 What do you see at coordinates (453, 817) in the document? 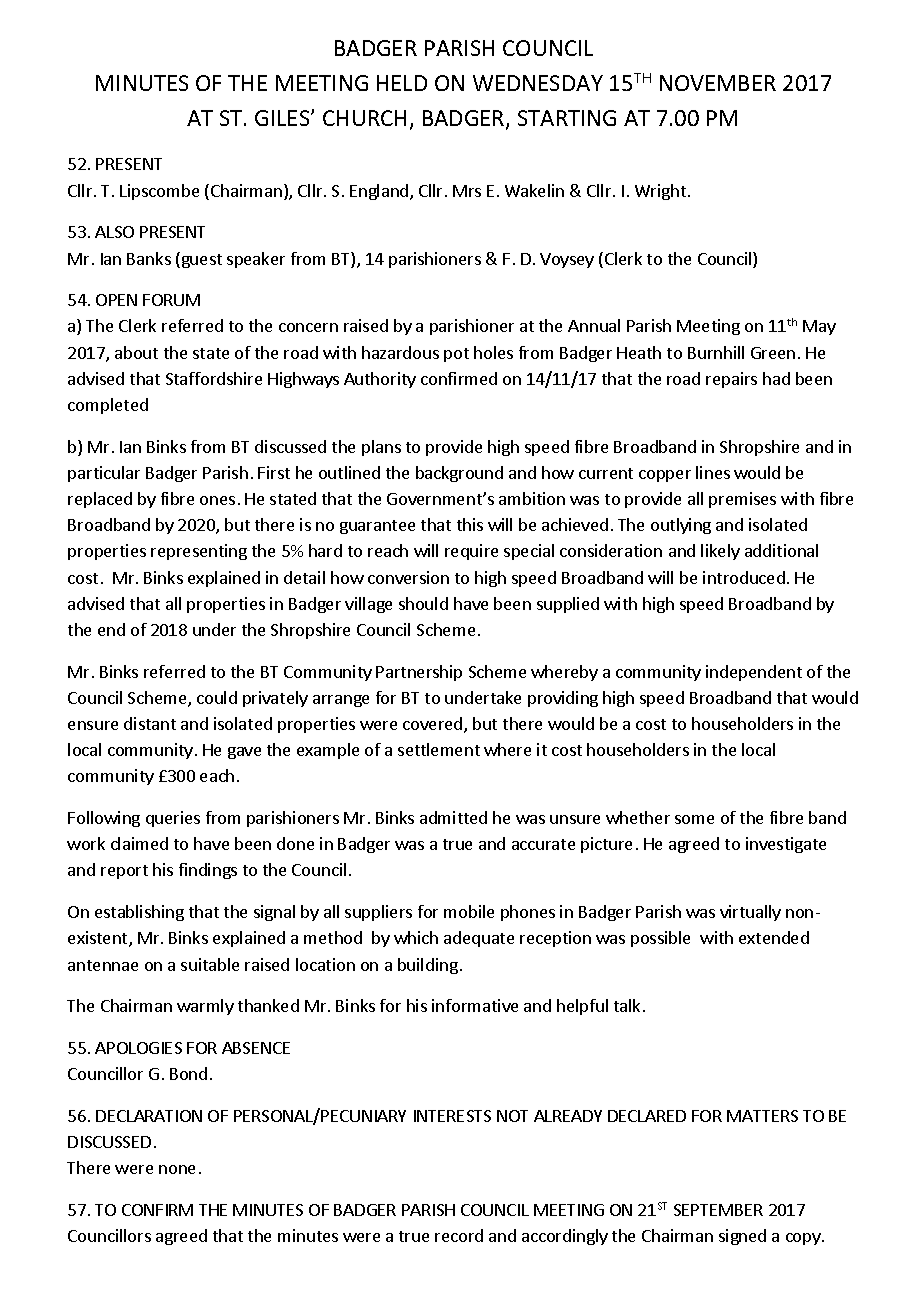
I see `admitted` at bounding box center [453, 817].
